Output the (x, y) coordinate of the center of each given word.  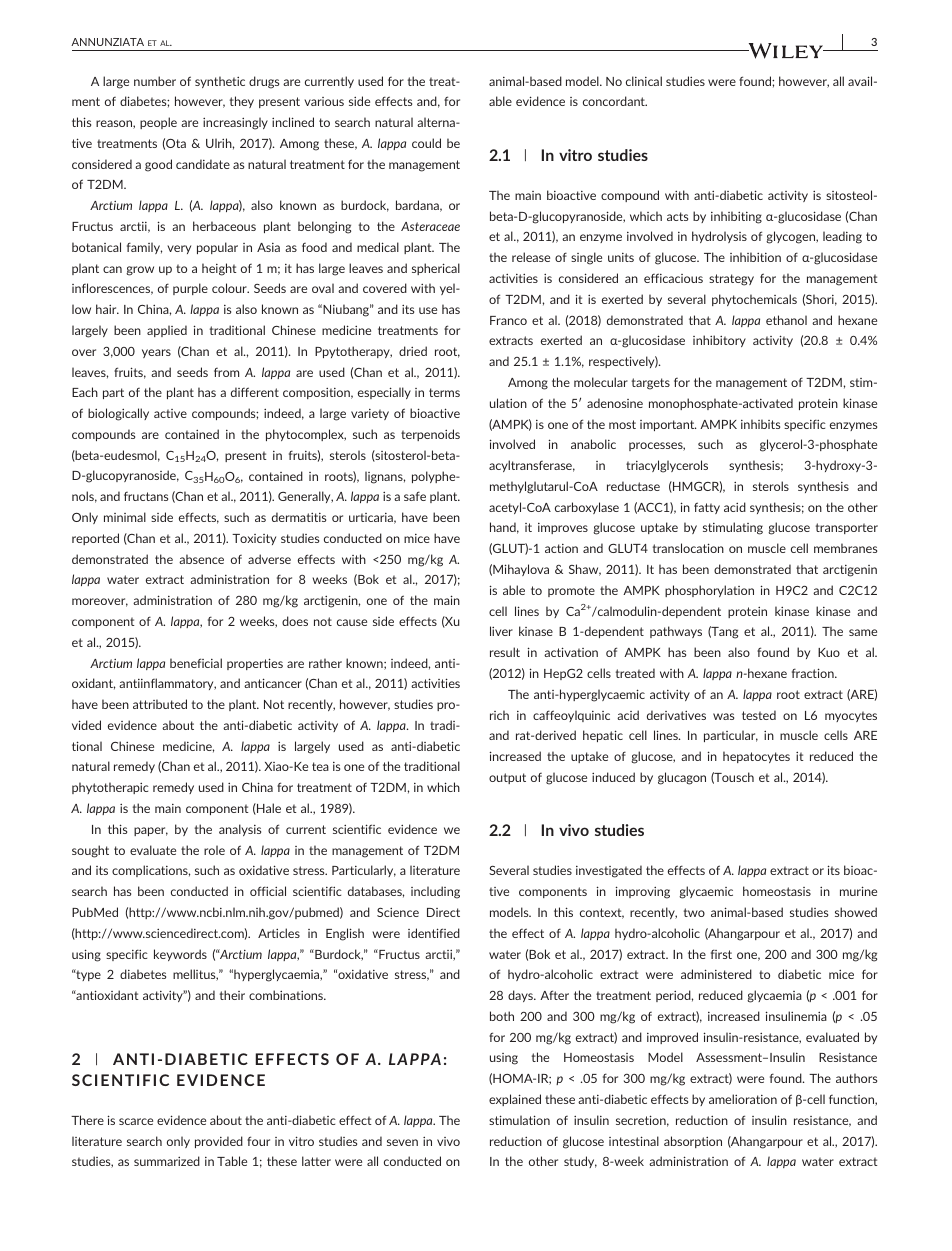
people (158, 123)
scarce (136, 1121)
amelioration (743, 1099)
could (426, 143)
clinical (644, 81)
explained (515, 1100)
